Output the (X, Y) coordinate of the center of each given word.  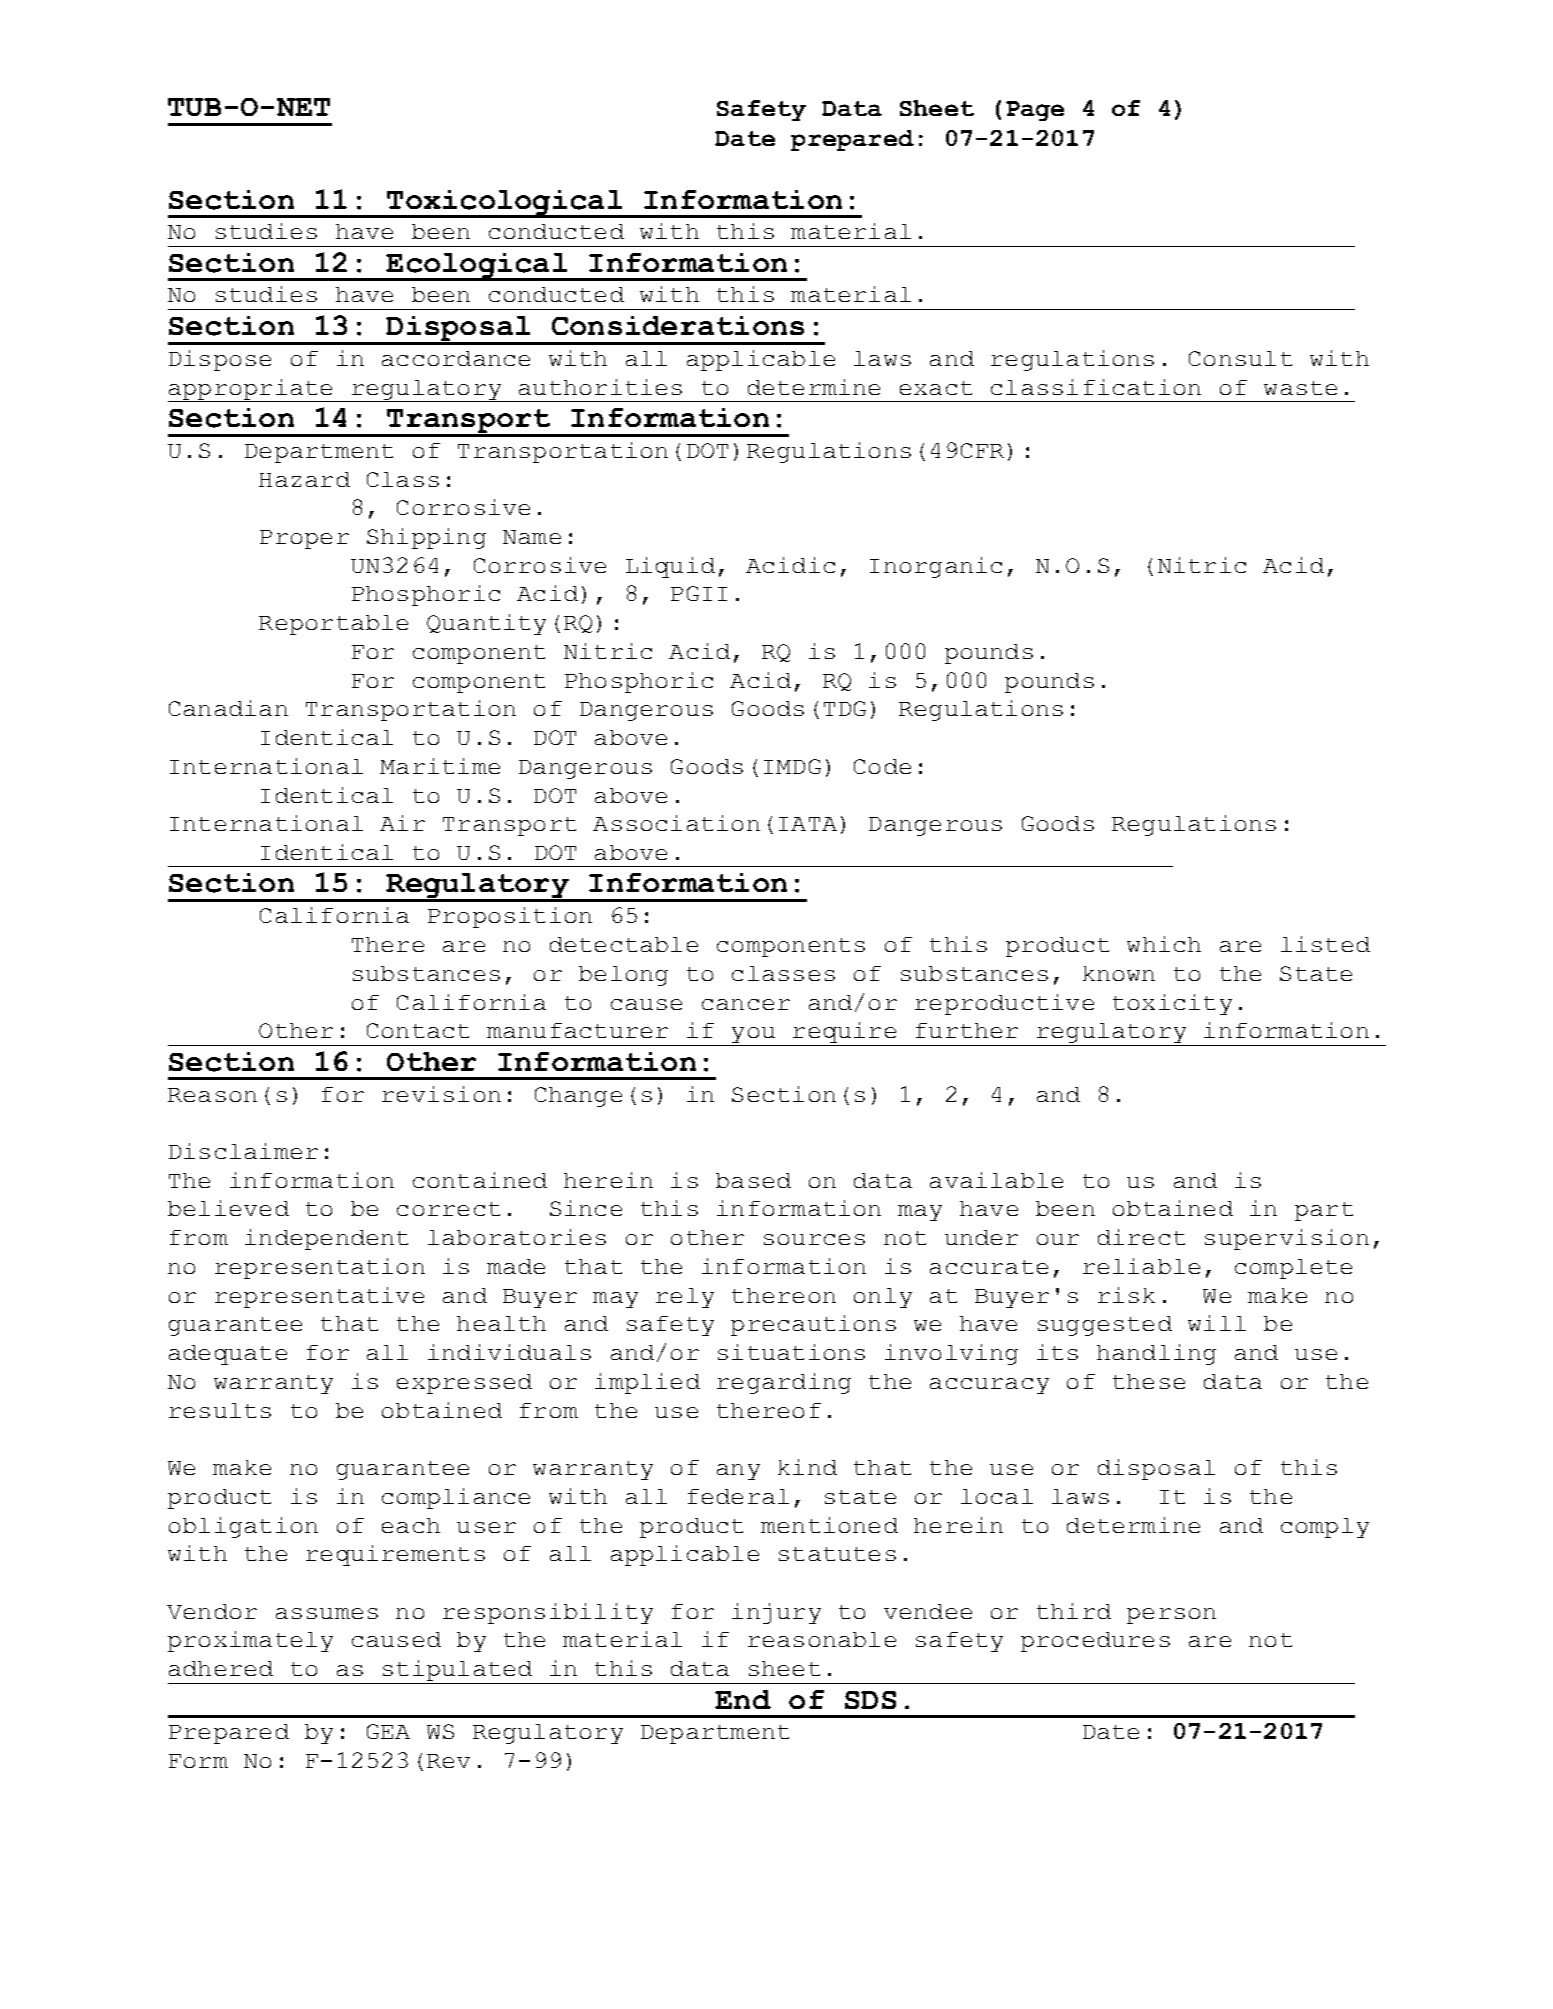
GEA (388, 1731)
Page (1035, 111)
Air (402, 823)
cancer (746, 1004)
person (1171, 1616)
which (1164, 944)
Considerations (678, 325)
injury (776, 1613)
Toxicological (505, 204)
